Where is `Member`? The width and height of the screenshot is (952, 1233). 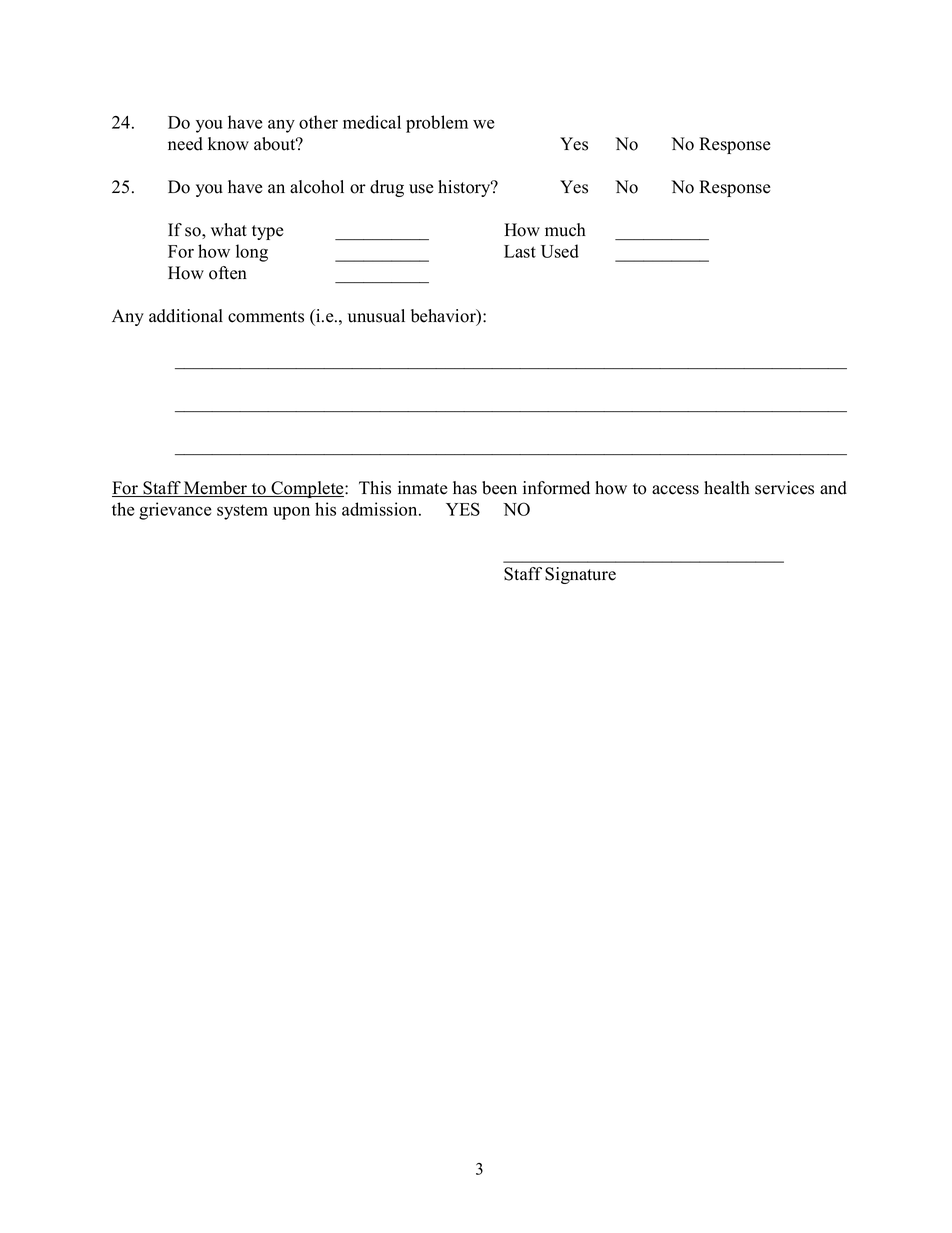 Member is located at coordinates (216, 489).
